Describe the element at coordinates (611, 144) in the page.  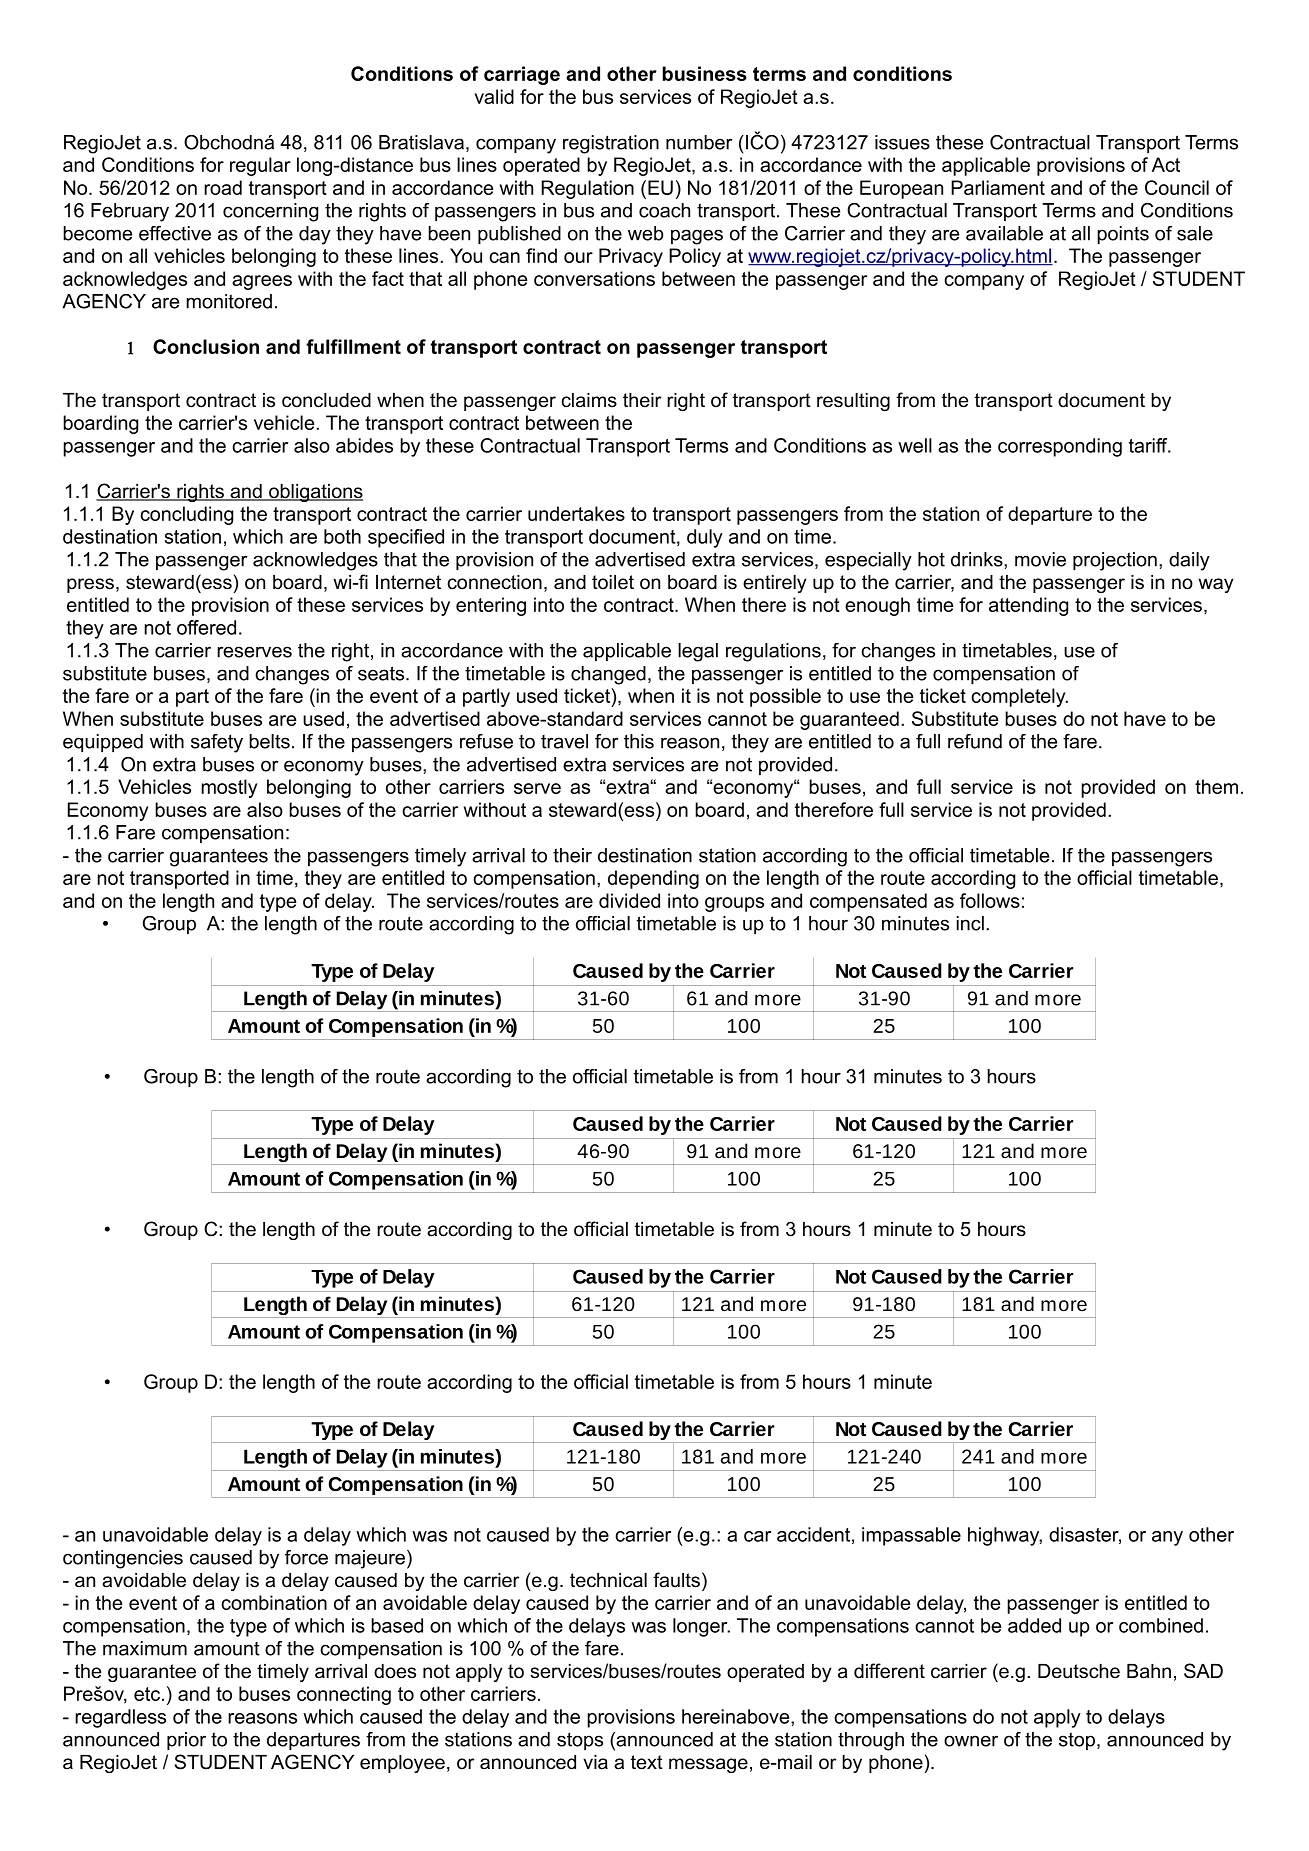
I see `registration` at that location.
